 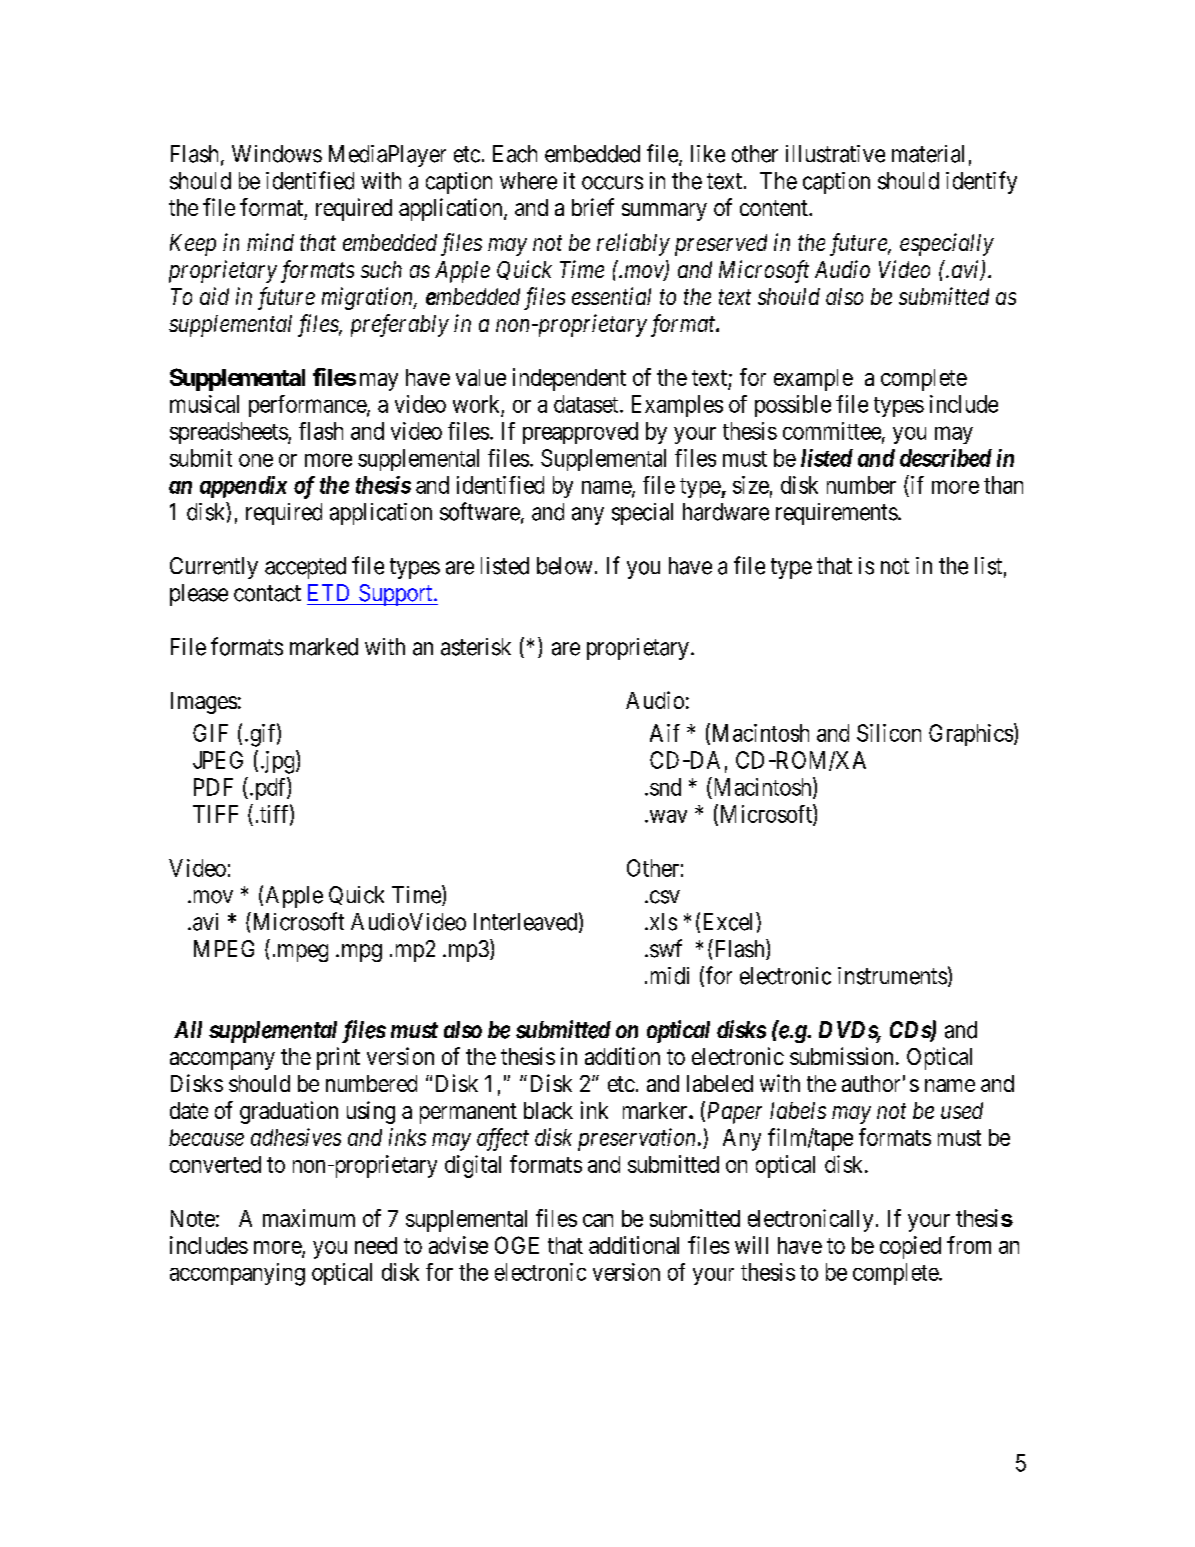 What do you see at coordinates (946, 458) in the image?
I see `described` at bounding box center [946, 458].
